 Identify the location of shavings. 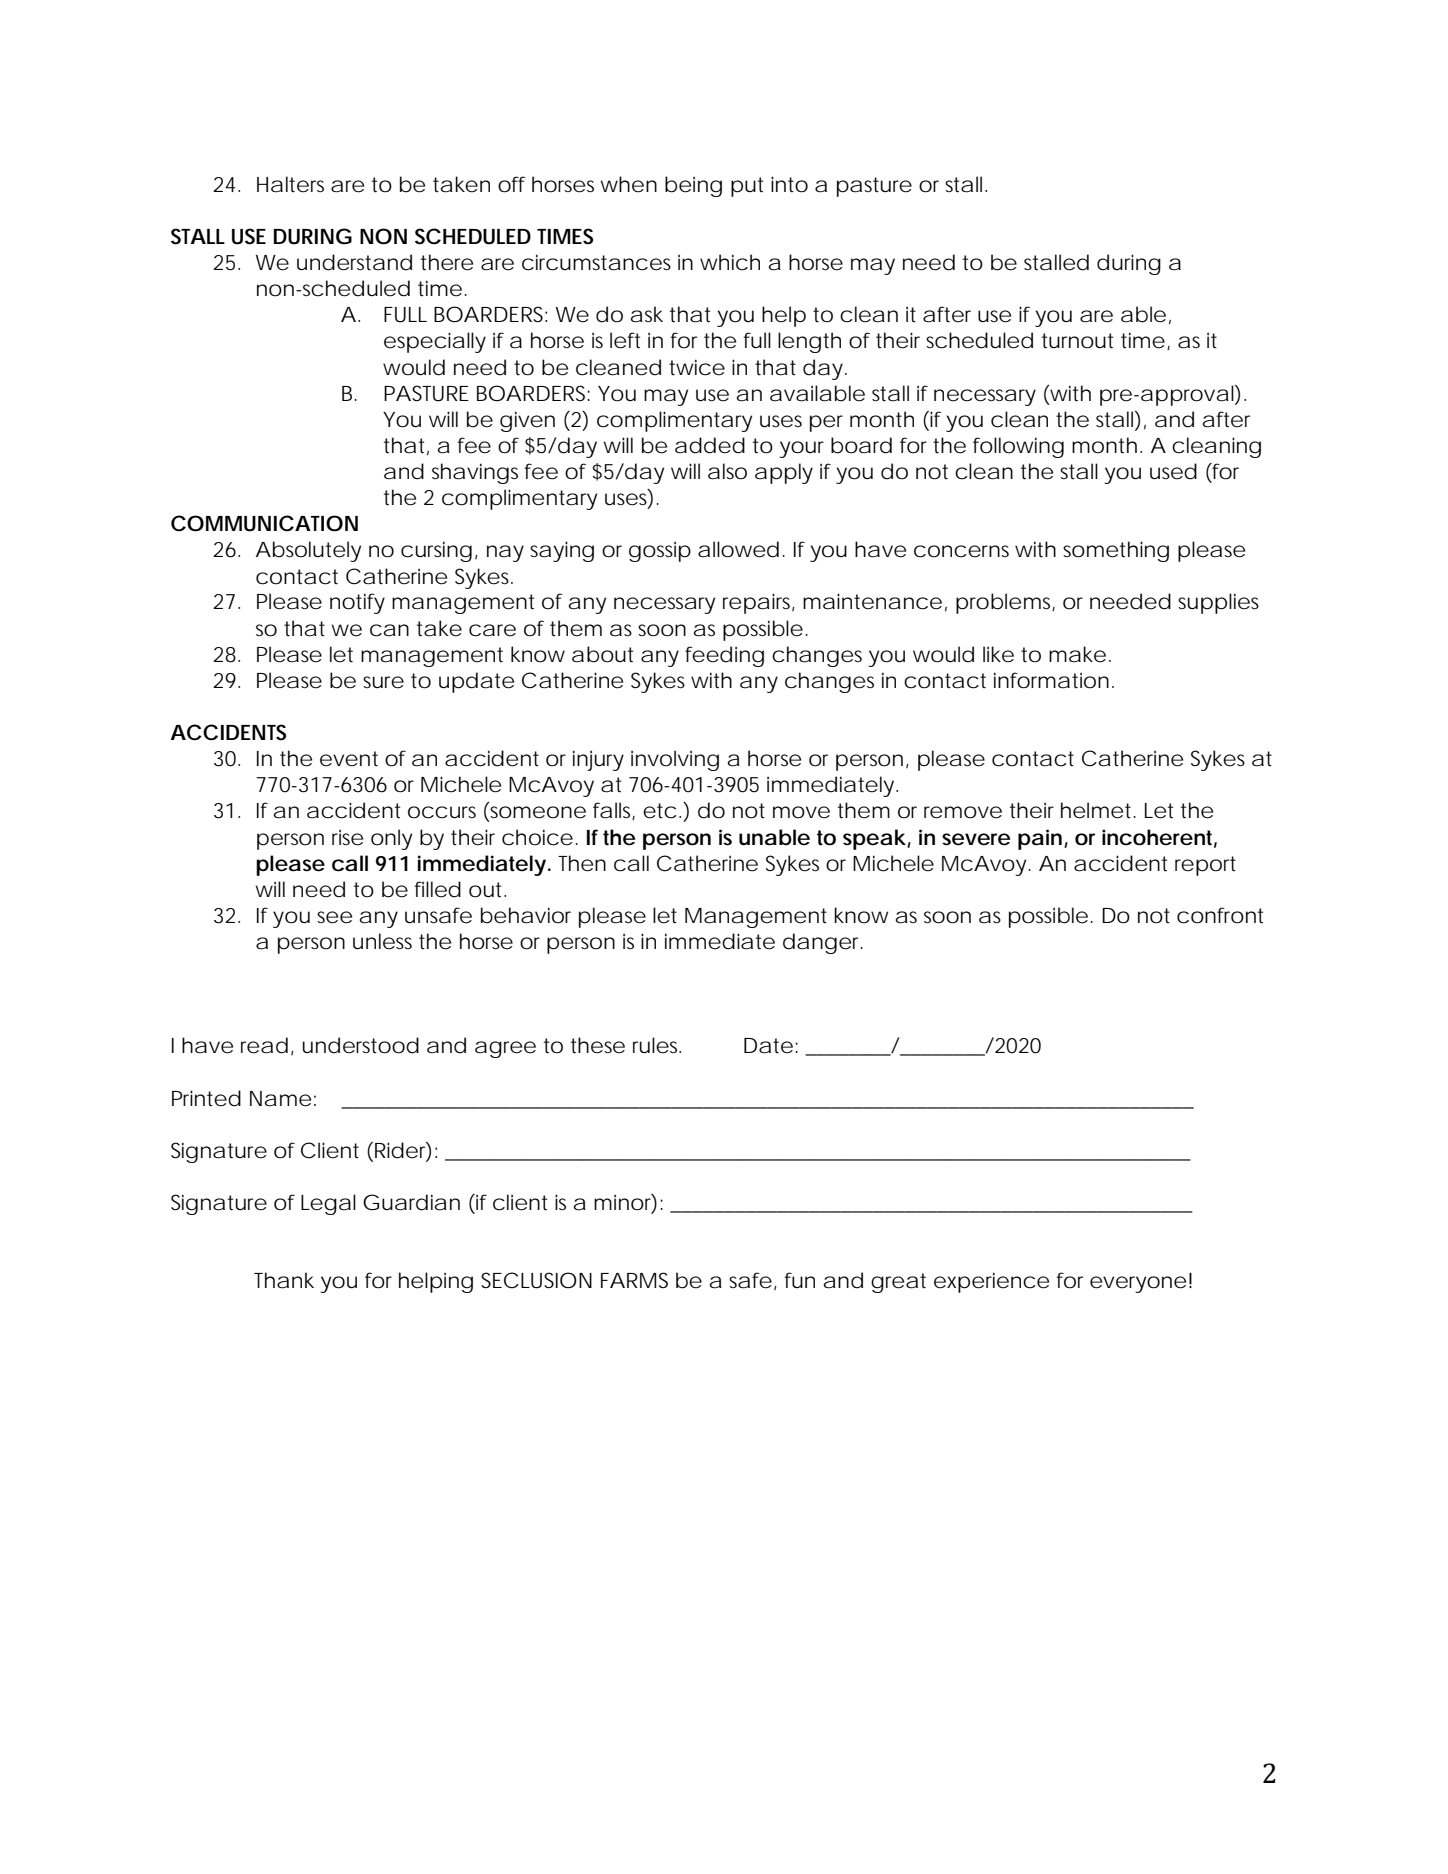
(475, 473).
